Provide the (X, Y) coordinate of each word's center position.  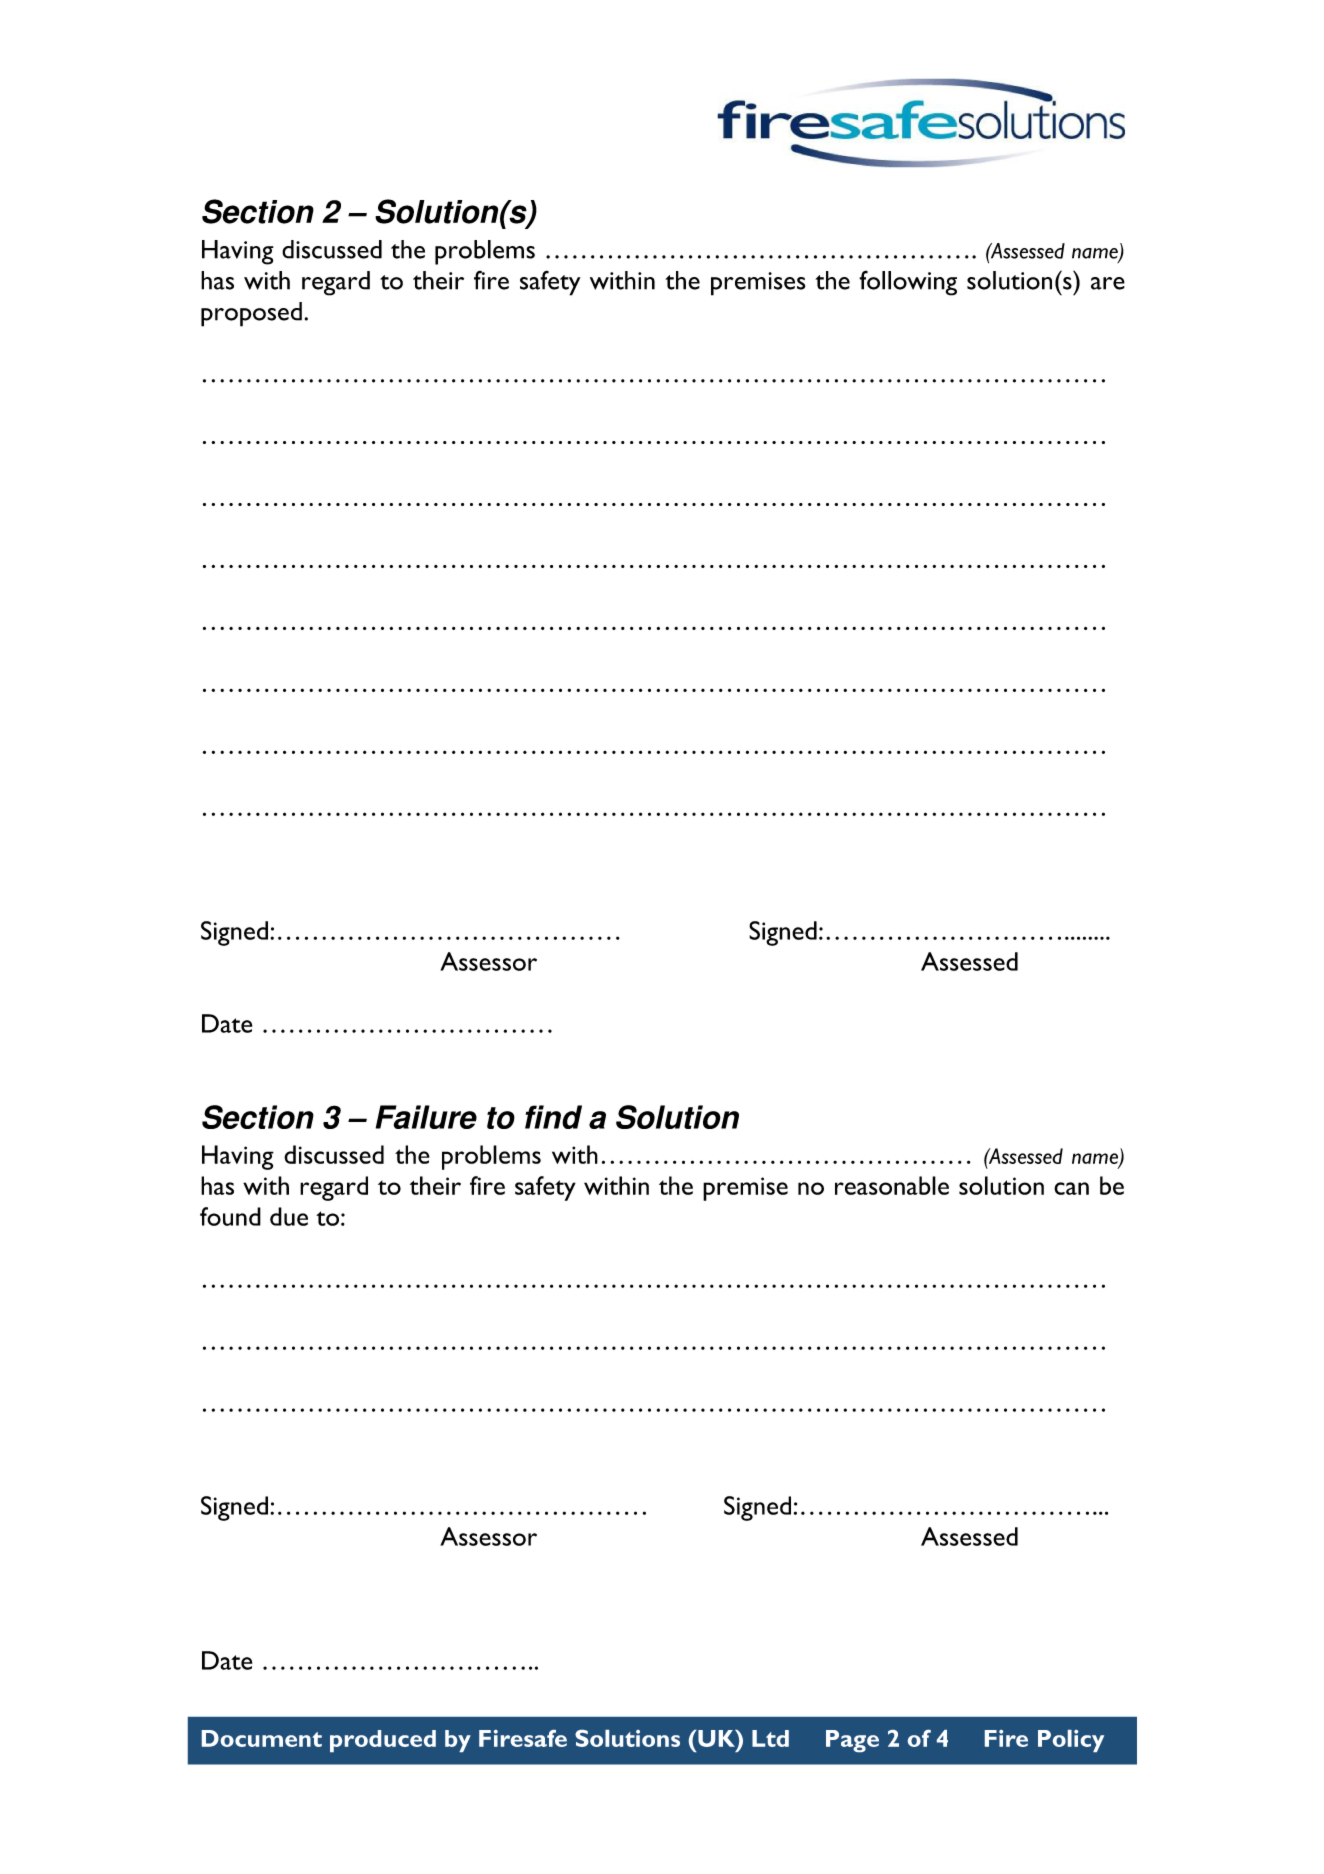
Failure (426, 1117)
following (908, 283)
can (1071, 1188)
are (1108, 283)
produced (383, 1741)
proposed (251, 314)
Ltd (770, 1738)
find (553, 1117)
